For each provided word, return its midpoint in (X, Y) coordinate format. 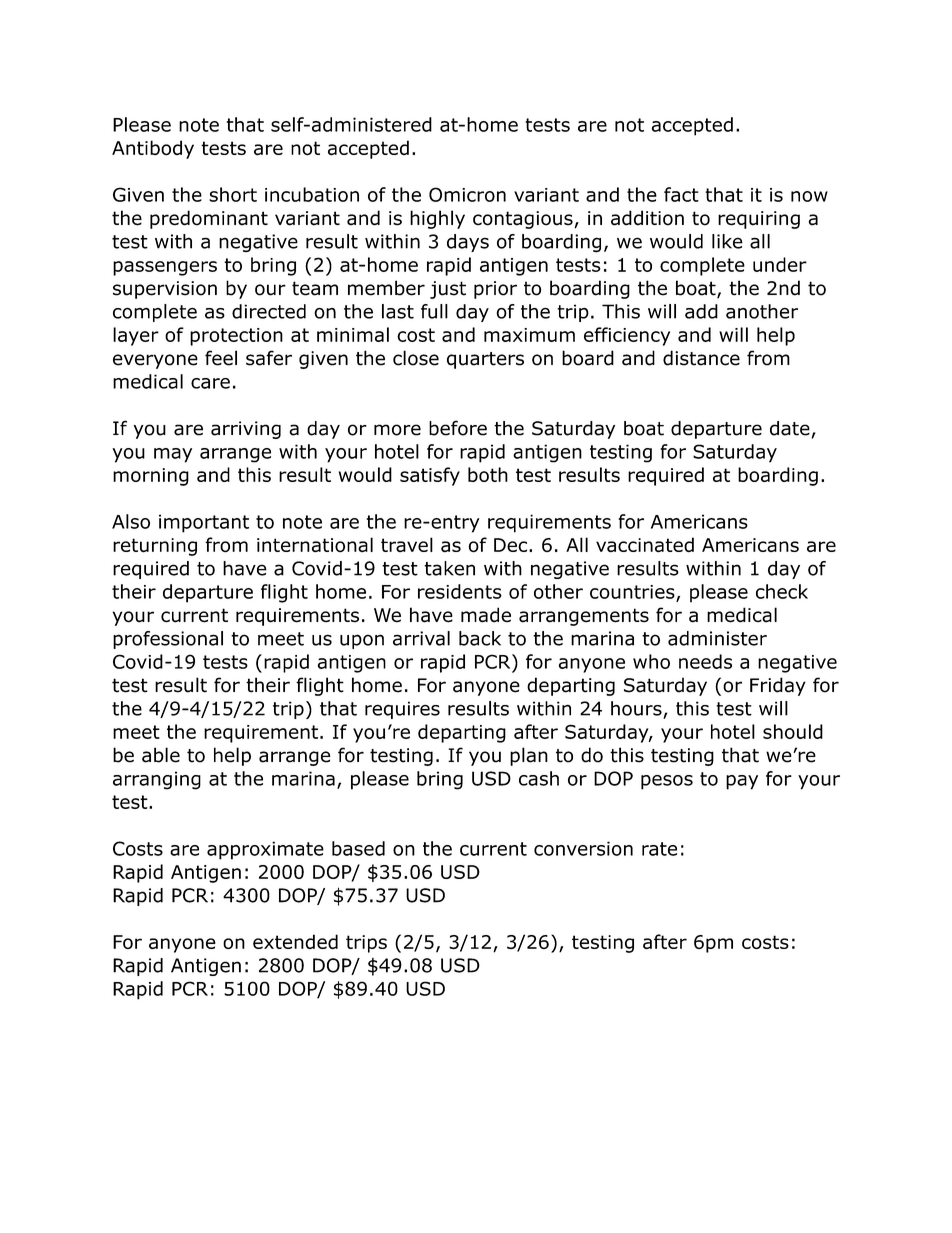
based (358, 848)
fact (681, 194)
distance (701, 358)
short (233, 194)
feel (221, 358)
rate (659, 849)
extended (295, 941)
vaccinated (645, 545)
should (793, 731)
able (161, 755)
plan (529, 756)
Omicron (467, 194)
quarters (485, 360)
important (204, 523)
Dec (512, 545)
